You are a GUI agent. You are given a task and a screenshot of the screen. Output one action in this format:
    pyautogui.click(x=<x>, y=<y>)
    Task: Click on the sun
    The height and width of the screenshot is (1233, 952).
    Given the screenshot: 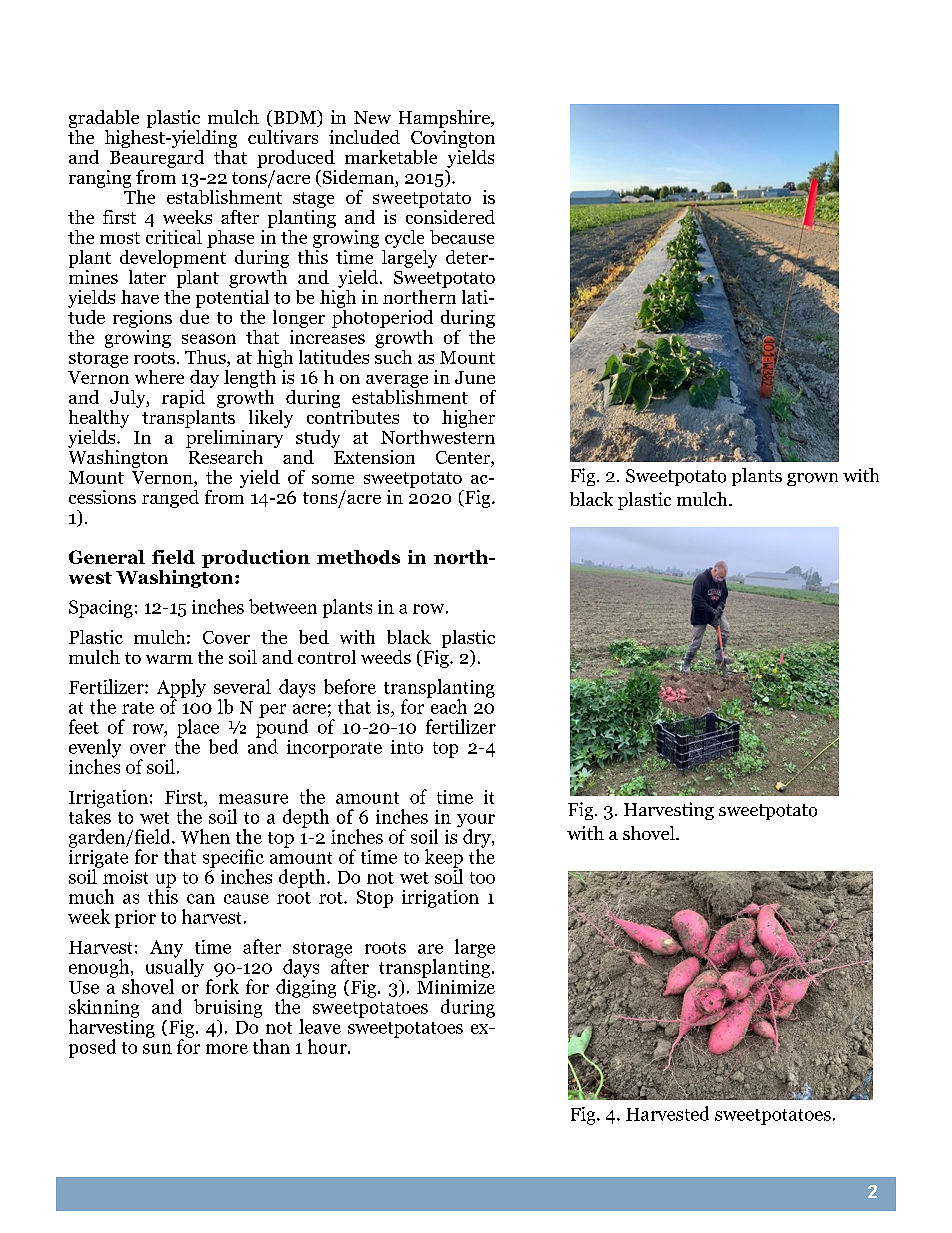 What is the action you would take?
    pyautogui.click(x=157, y=1049)
